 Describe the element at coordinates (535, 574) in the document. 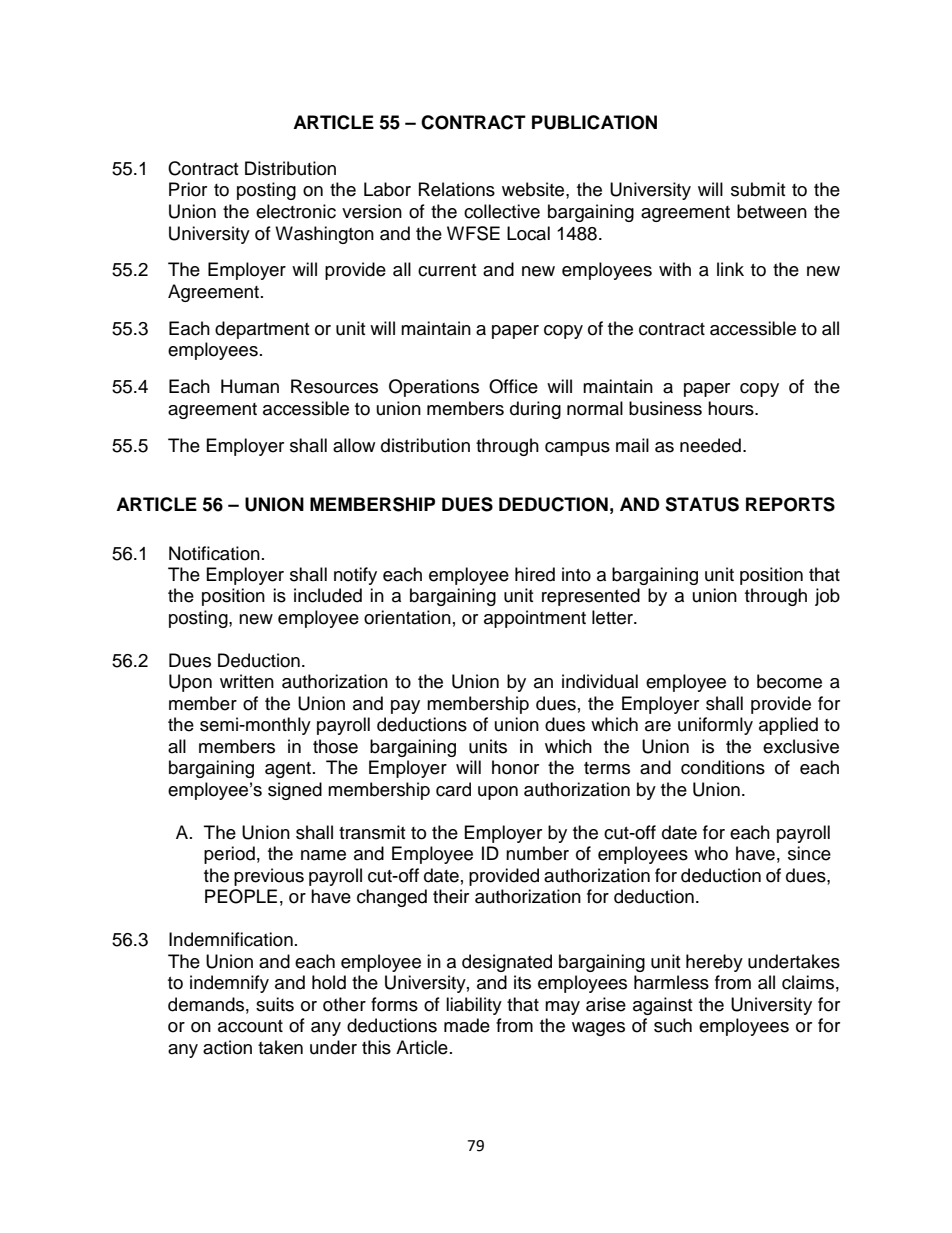

I see `hired` at that location.
